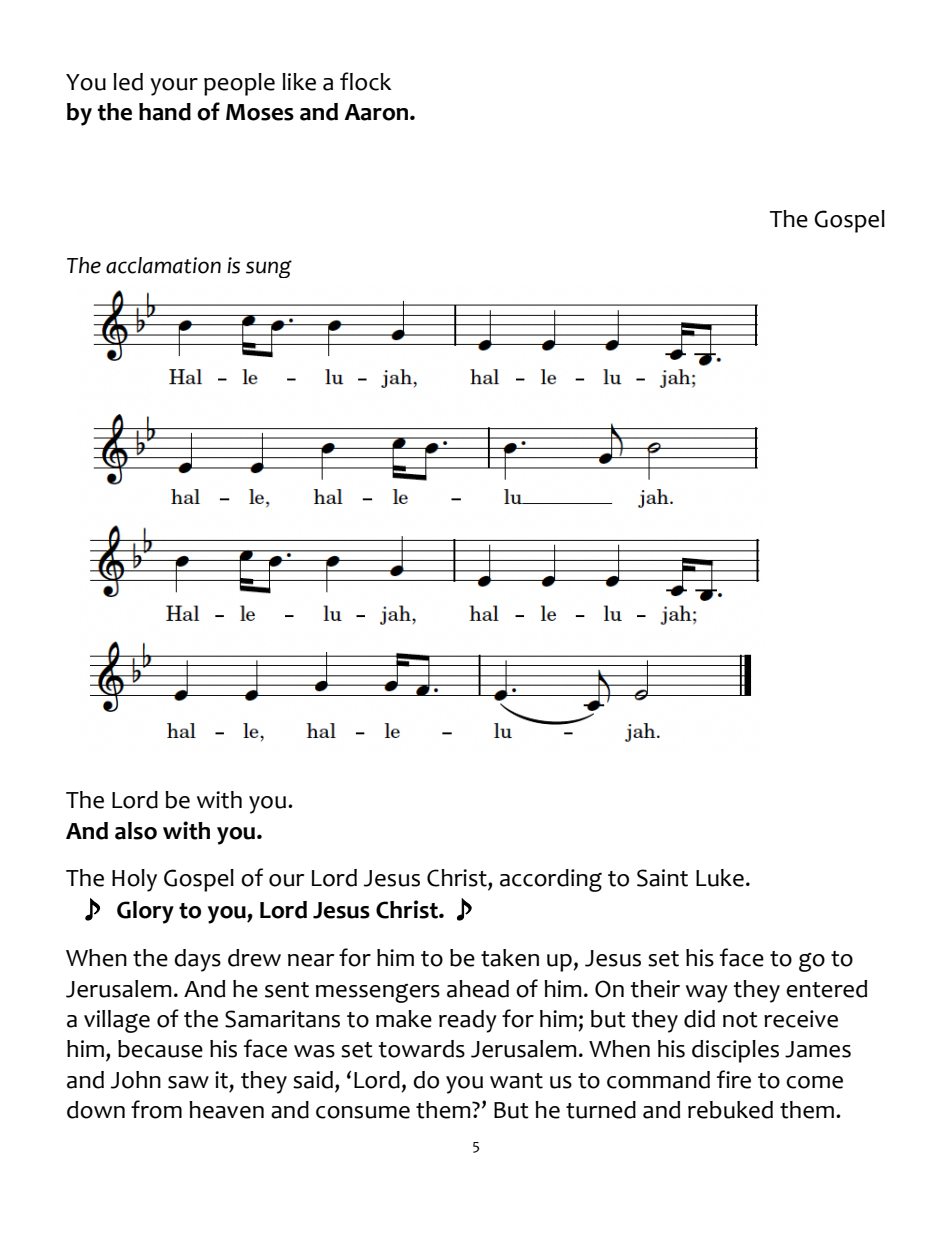  I want to click on according, so click(551, 880).
